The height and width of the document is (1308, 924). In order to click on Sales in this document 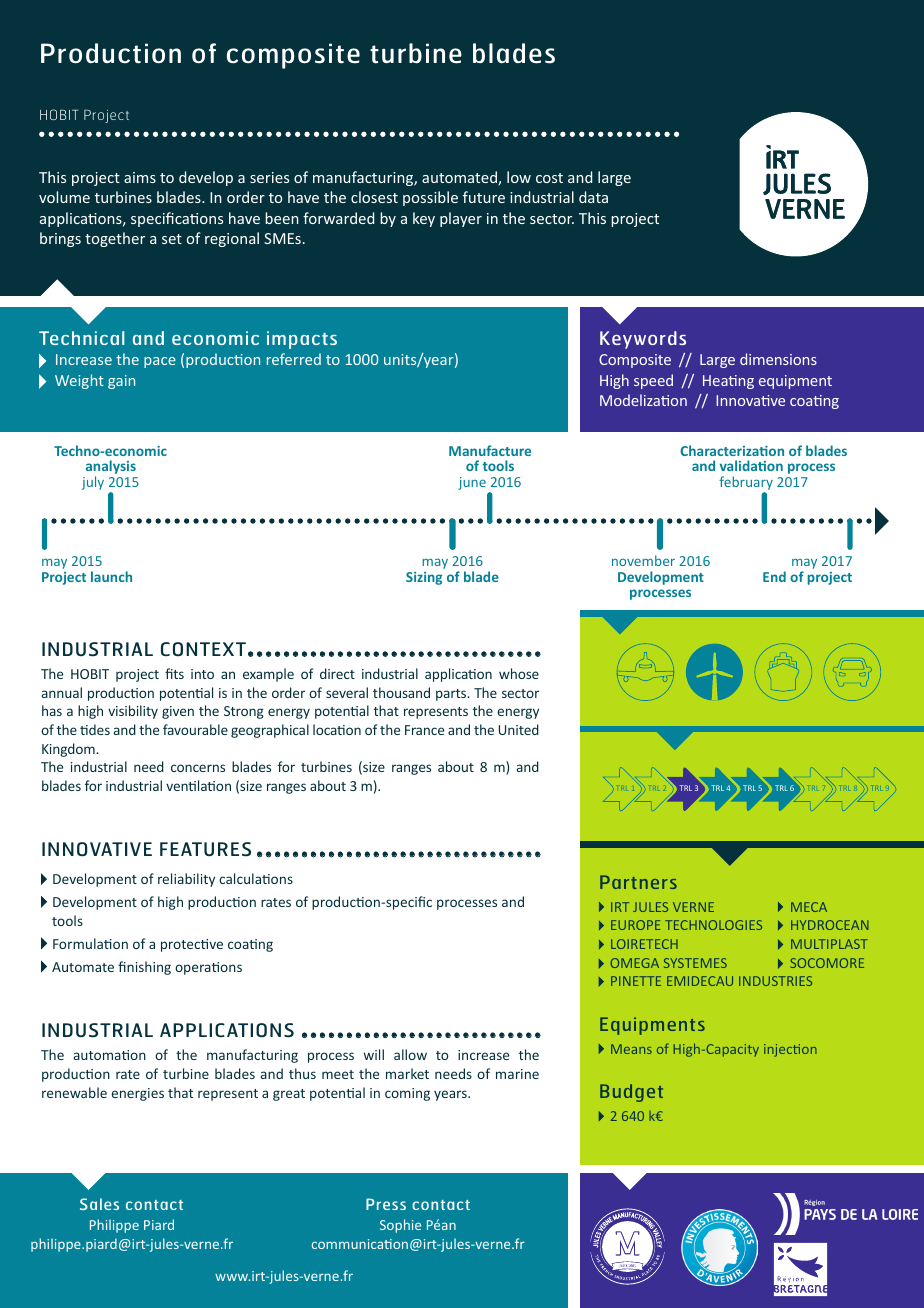, I will do `click(99, 1204)`.
